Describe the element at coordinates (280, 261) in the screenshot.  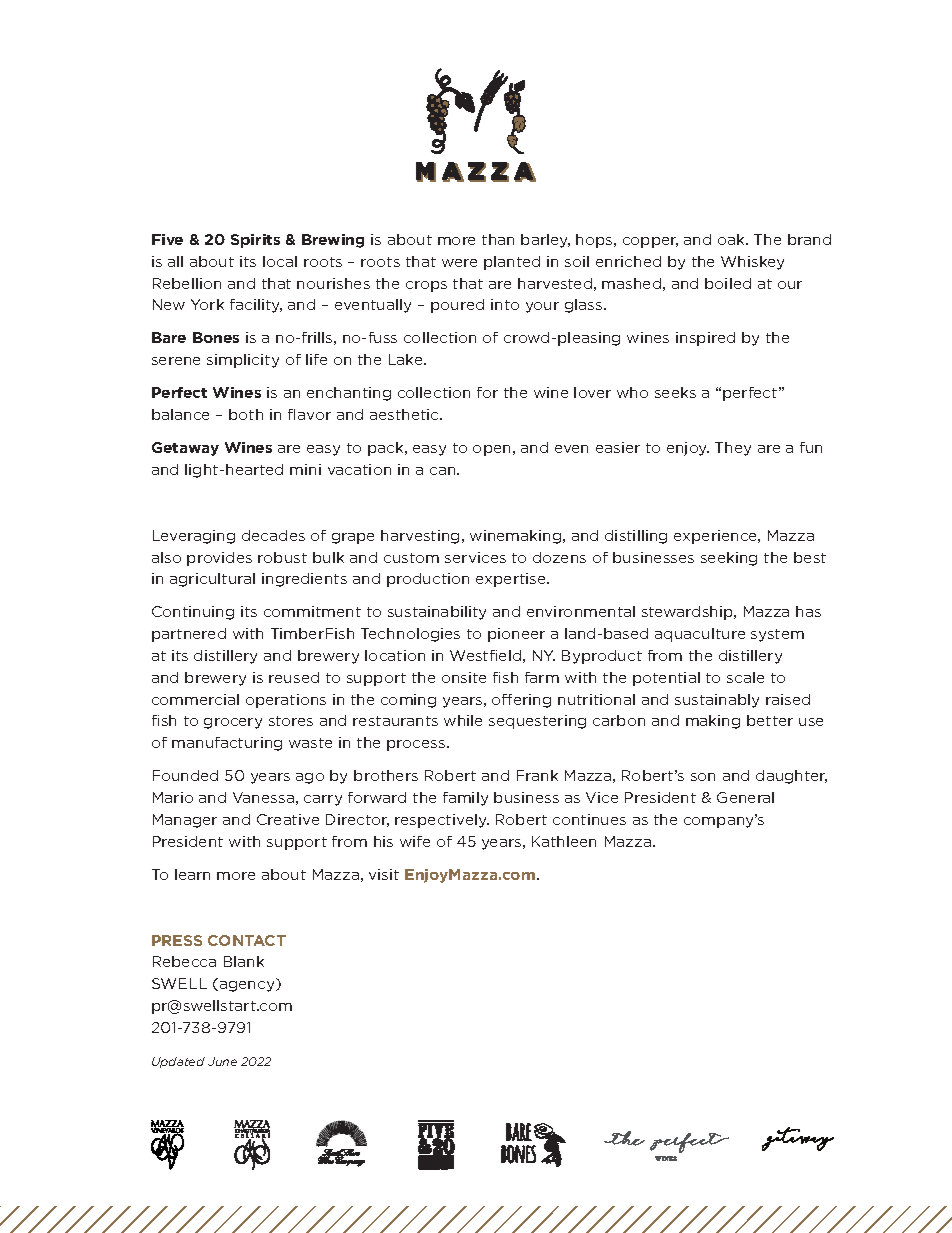
I see `local` at that location.
